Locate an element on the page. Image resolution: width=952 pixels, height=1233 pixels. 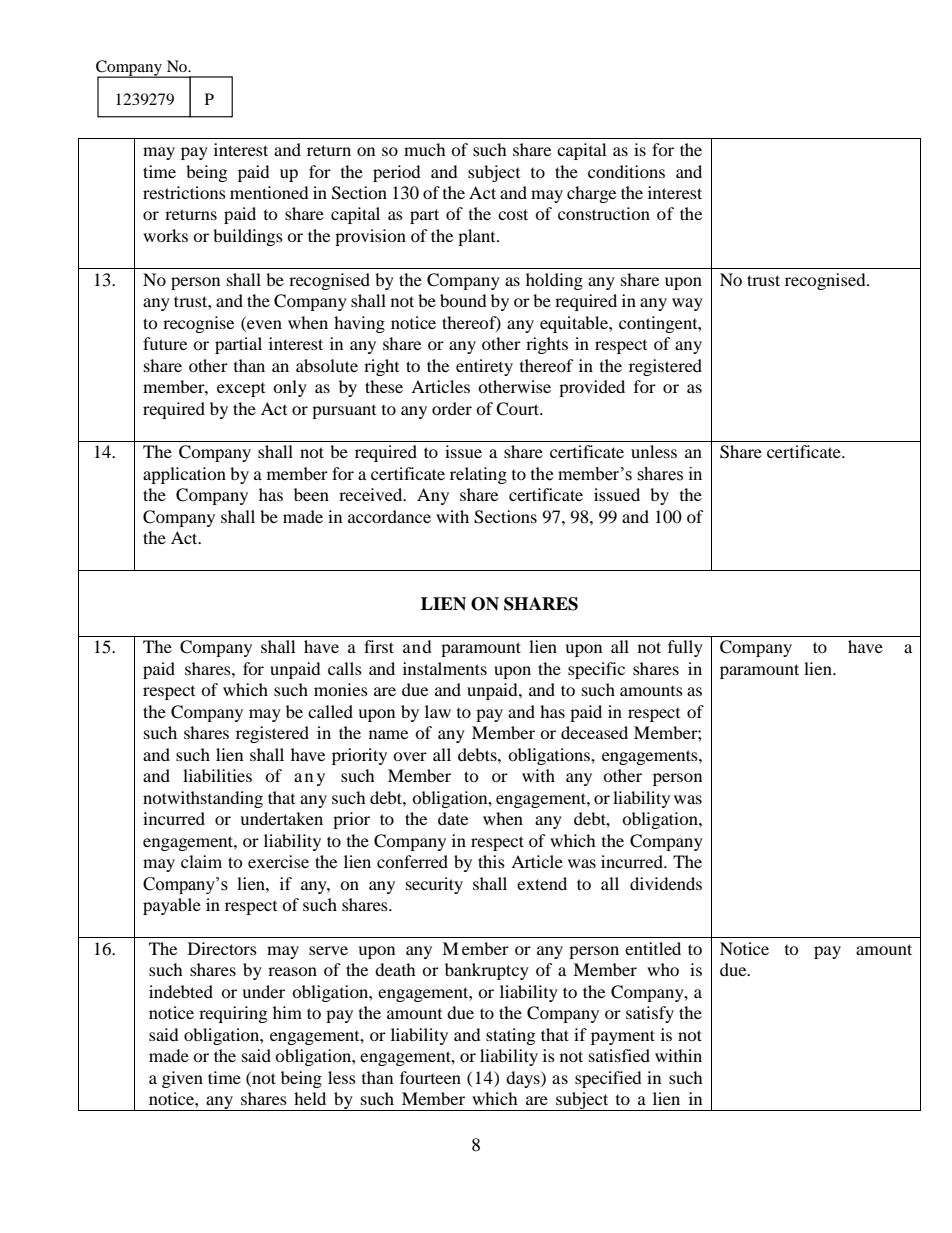
satisfied is located at coordinates (619, 1055).
